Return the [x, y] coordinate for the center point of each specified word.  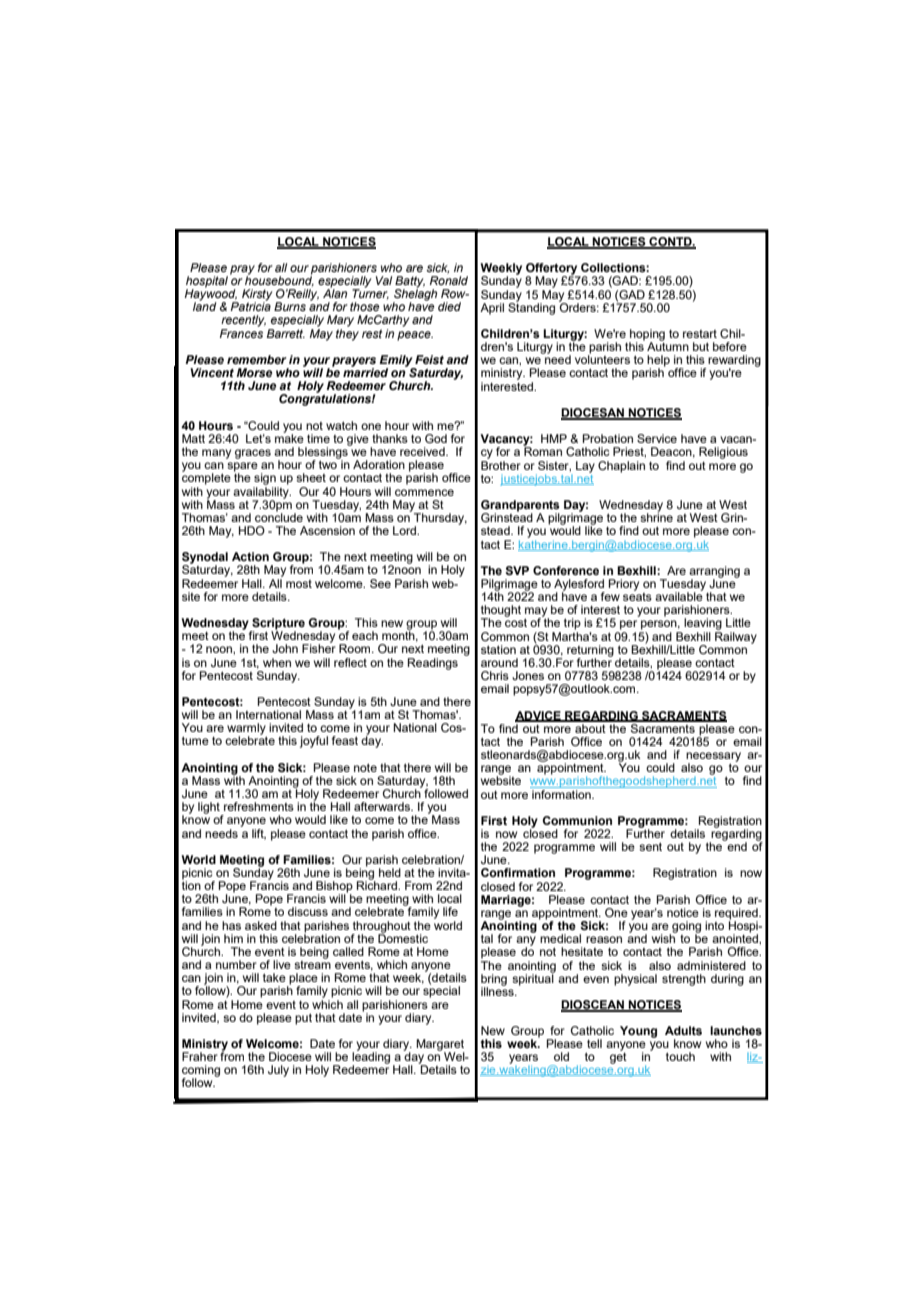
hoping [647, 336]
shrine [656, 516]
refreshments [259, 806]
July [278, 1071]
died [449, 306]
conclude [279, 516]
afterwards [383, 806]
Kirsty [257, 296]
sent [650, 846]
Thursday [440, 520]
